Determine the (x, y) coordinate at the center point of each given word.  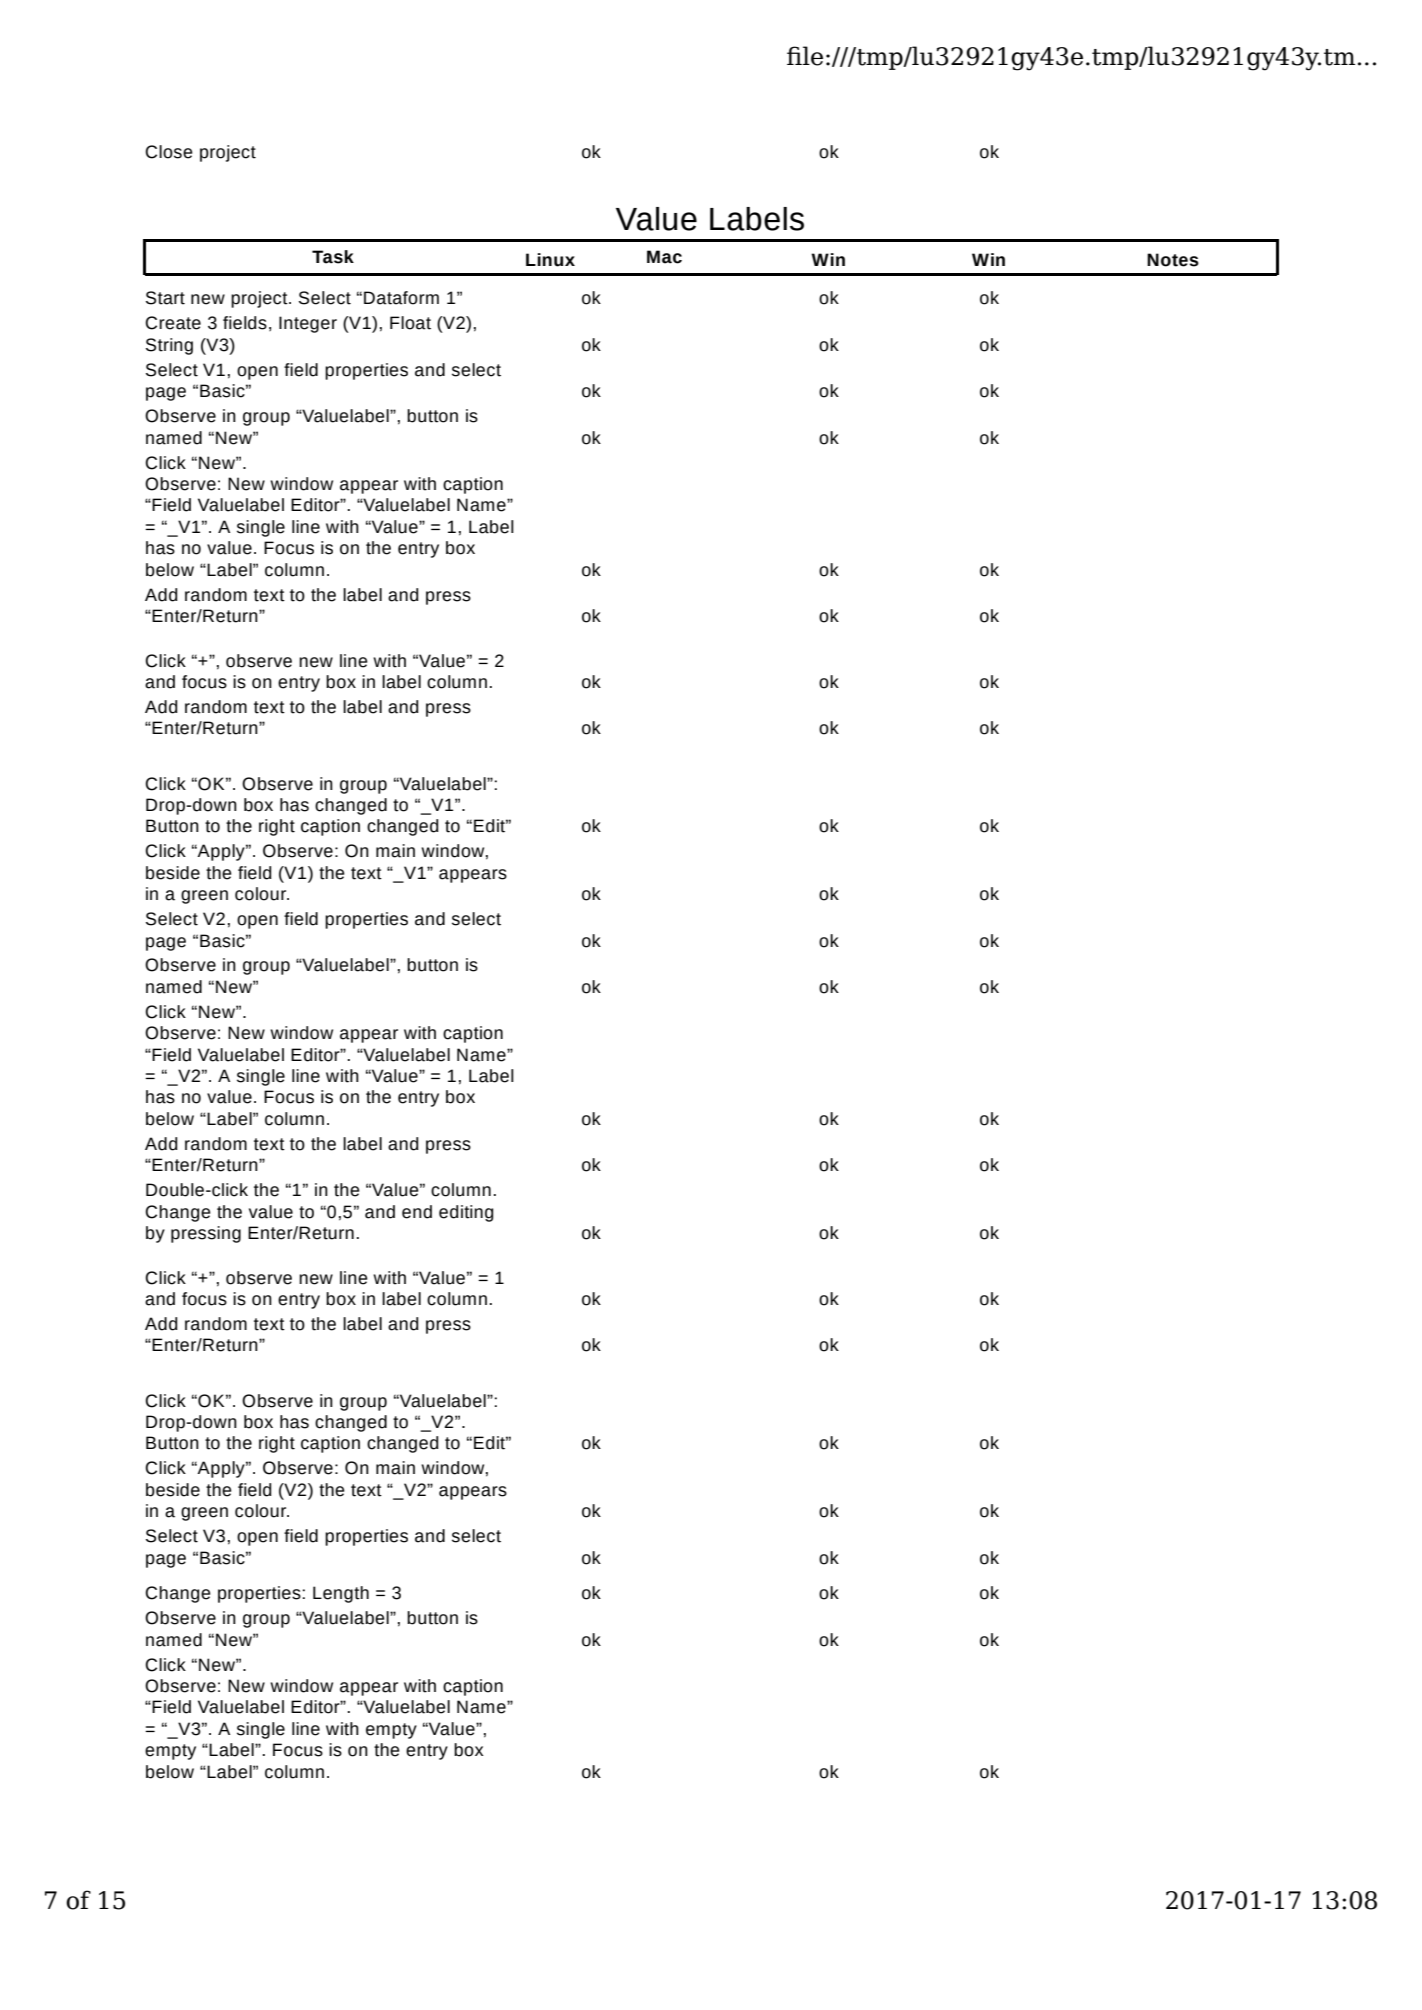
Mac (664, 257)
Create (173, 323)
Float (410, 323)
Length (341, 1594)
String (169, 346)
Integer (308, 324)
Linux (550, 260)
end (417, 1212)
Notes (1173, 260)
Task (333, 257)
